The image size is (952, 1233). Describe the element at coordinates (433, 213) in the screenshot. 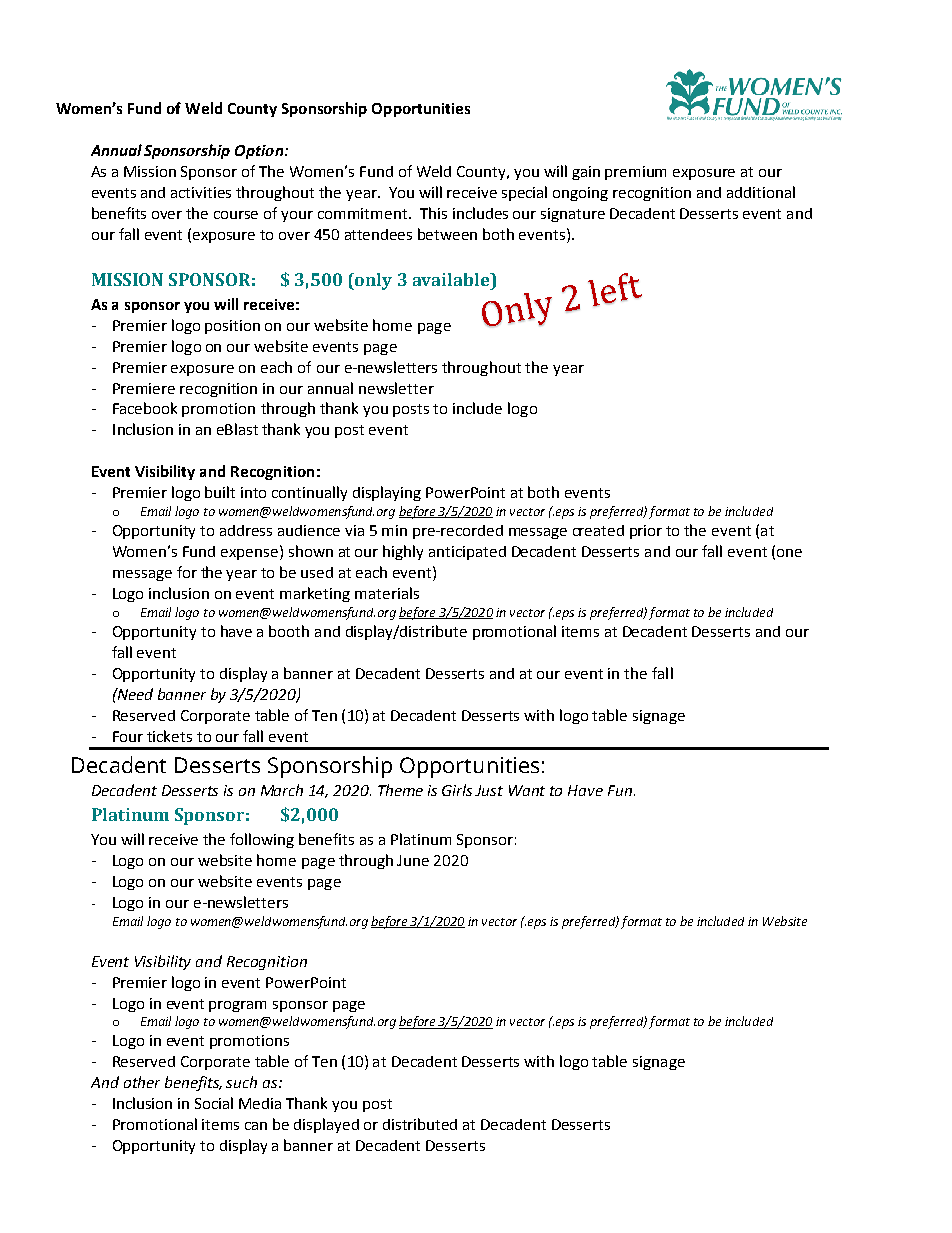

I see `This` at that location.
